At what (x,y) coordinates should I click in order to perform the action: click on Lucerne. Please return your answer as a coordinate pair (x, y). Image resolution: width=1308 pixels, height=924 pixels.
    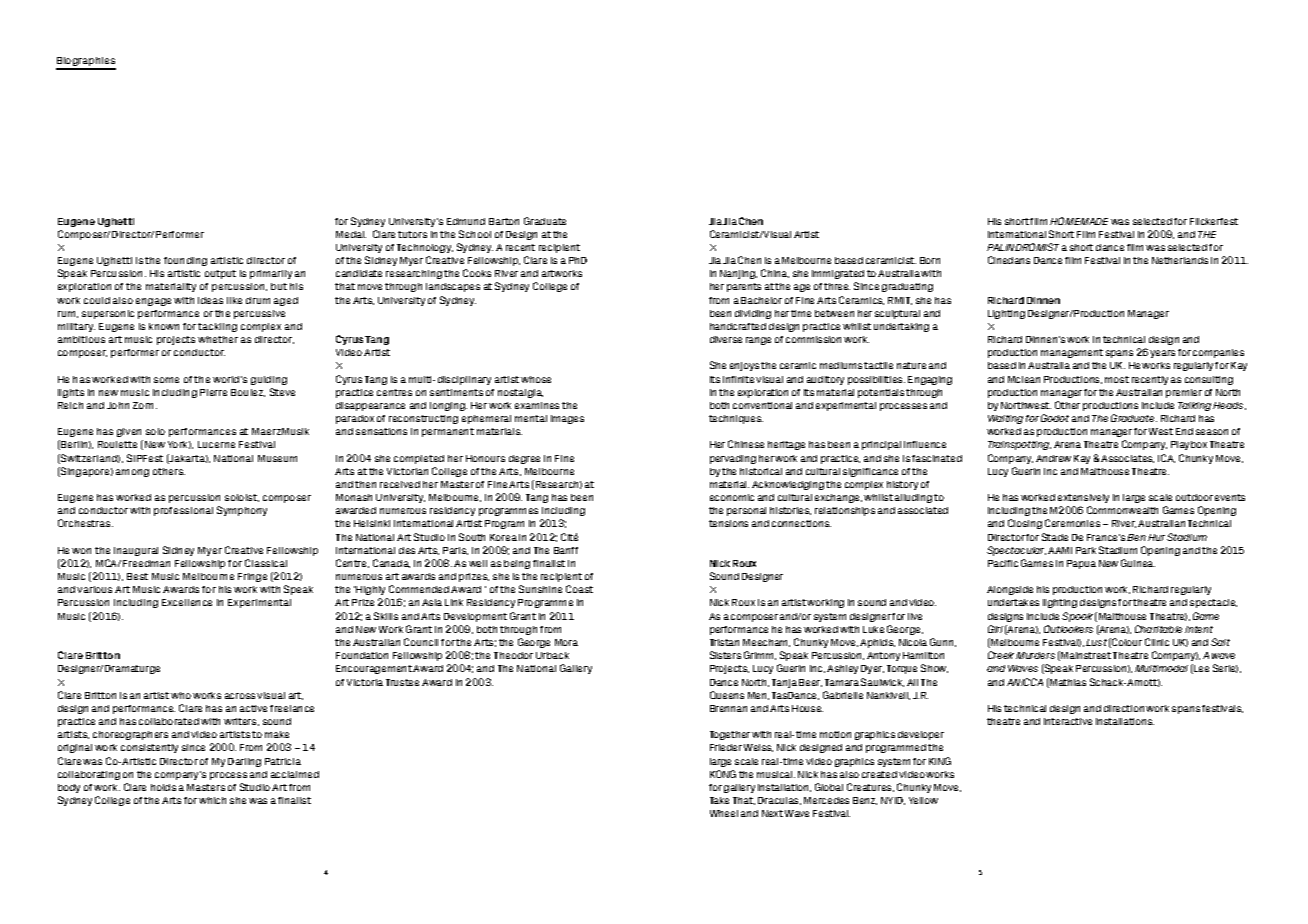
    Looking at the image, I should click on (216, 444).
